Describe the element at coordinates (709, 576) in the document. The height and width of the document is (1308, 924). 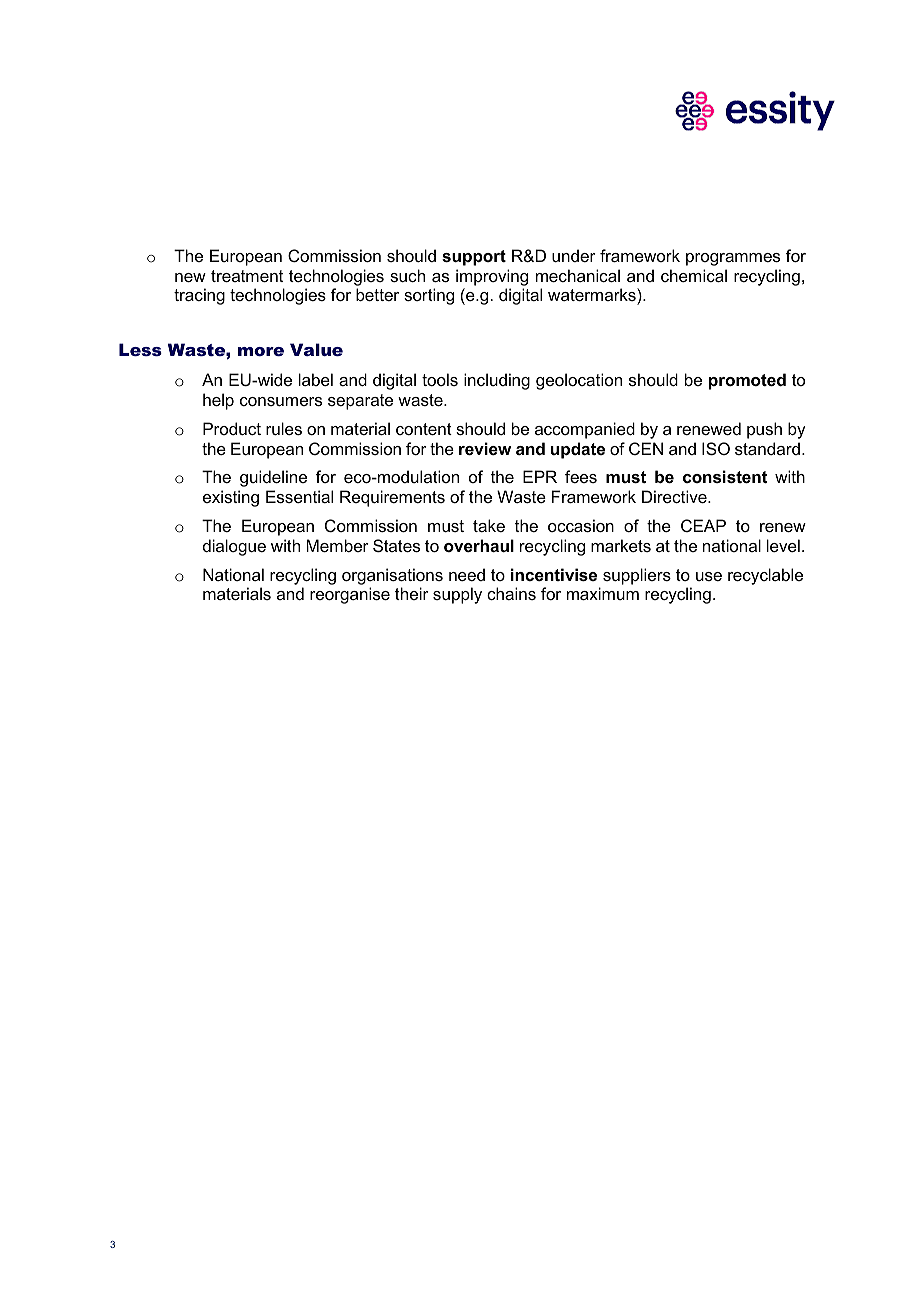
I see `use` at that location.
